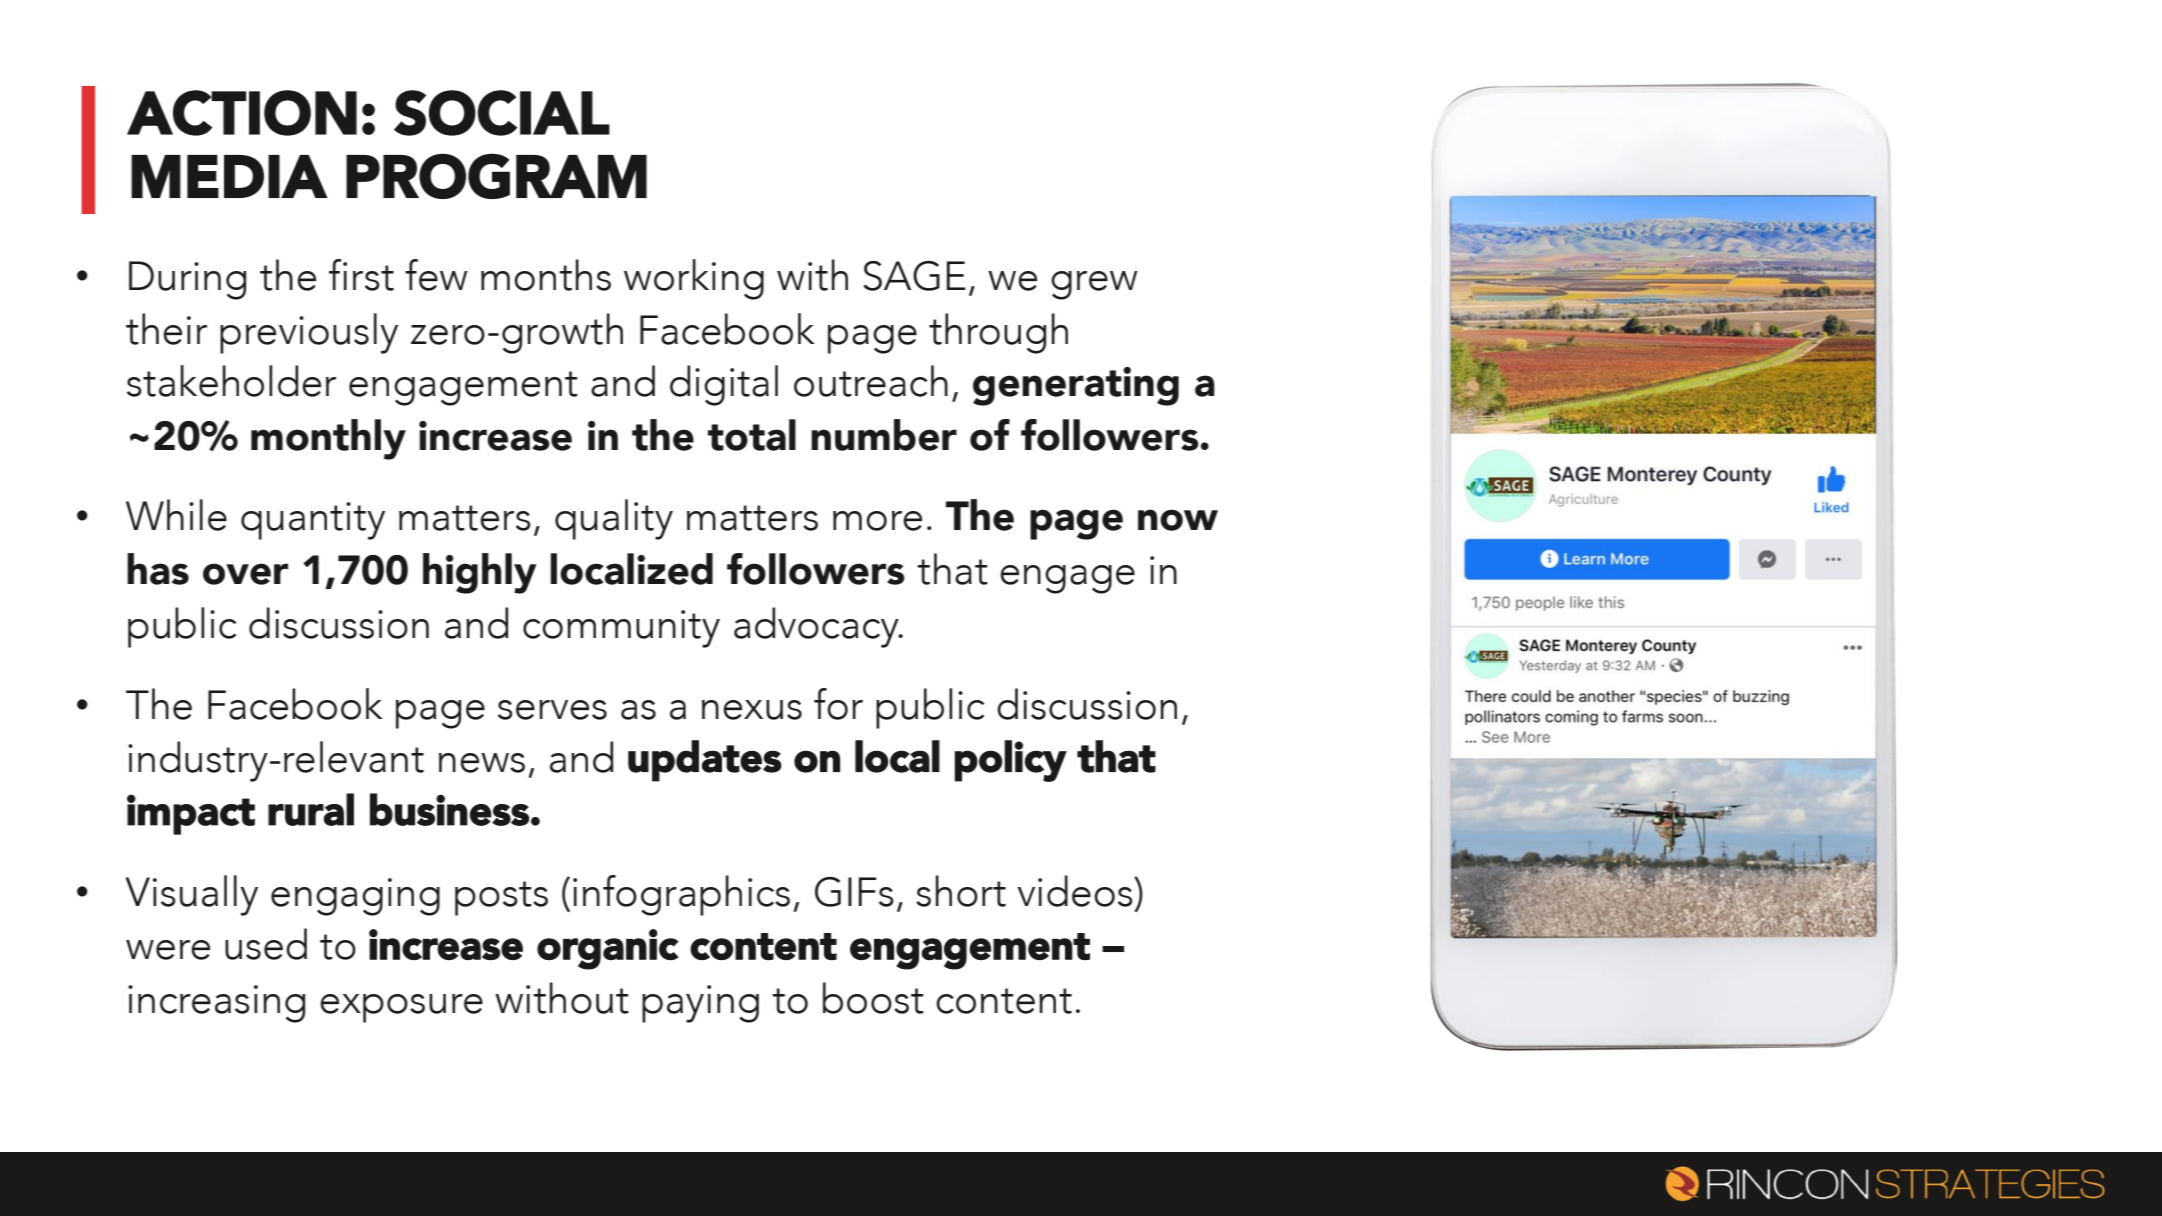  Describe the element at coordinates (700, 1004) in the document. I see `paying` at that location.
